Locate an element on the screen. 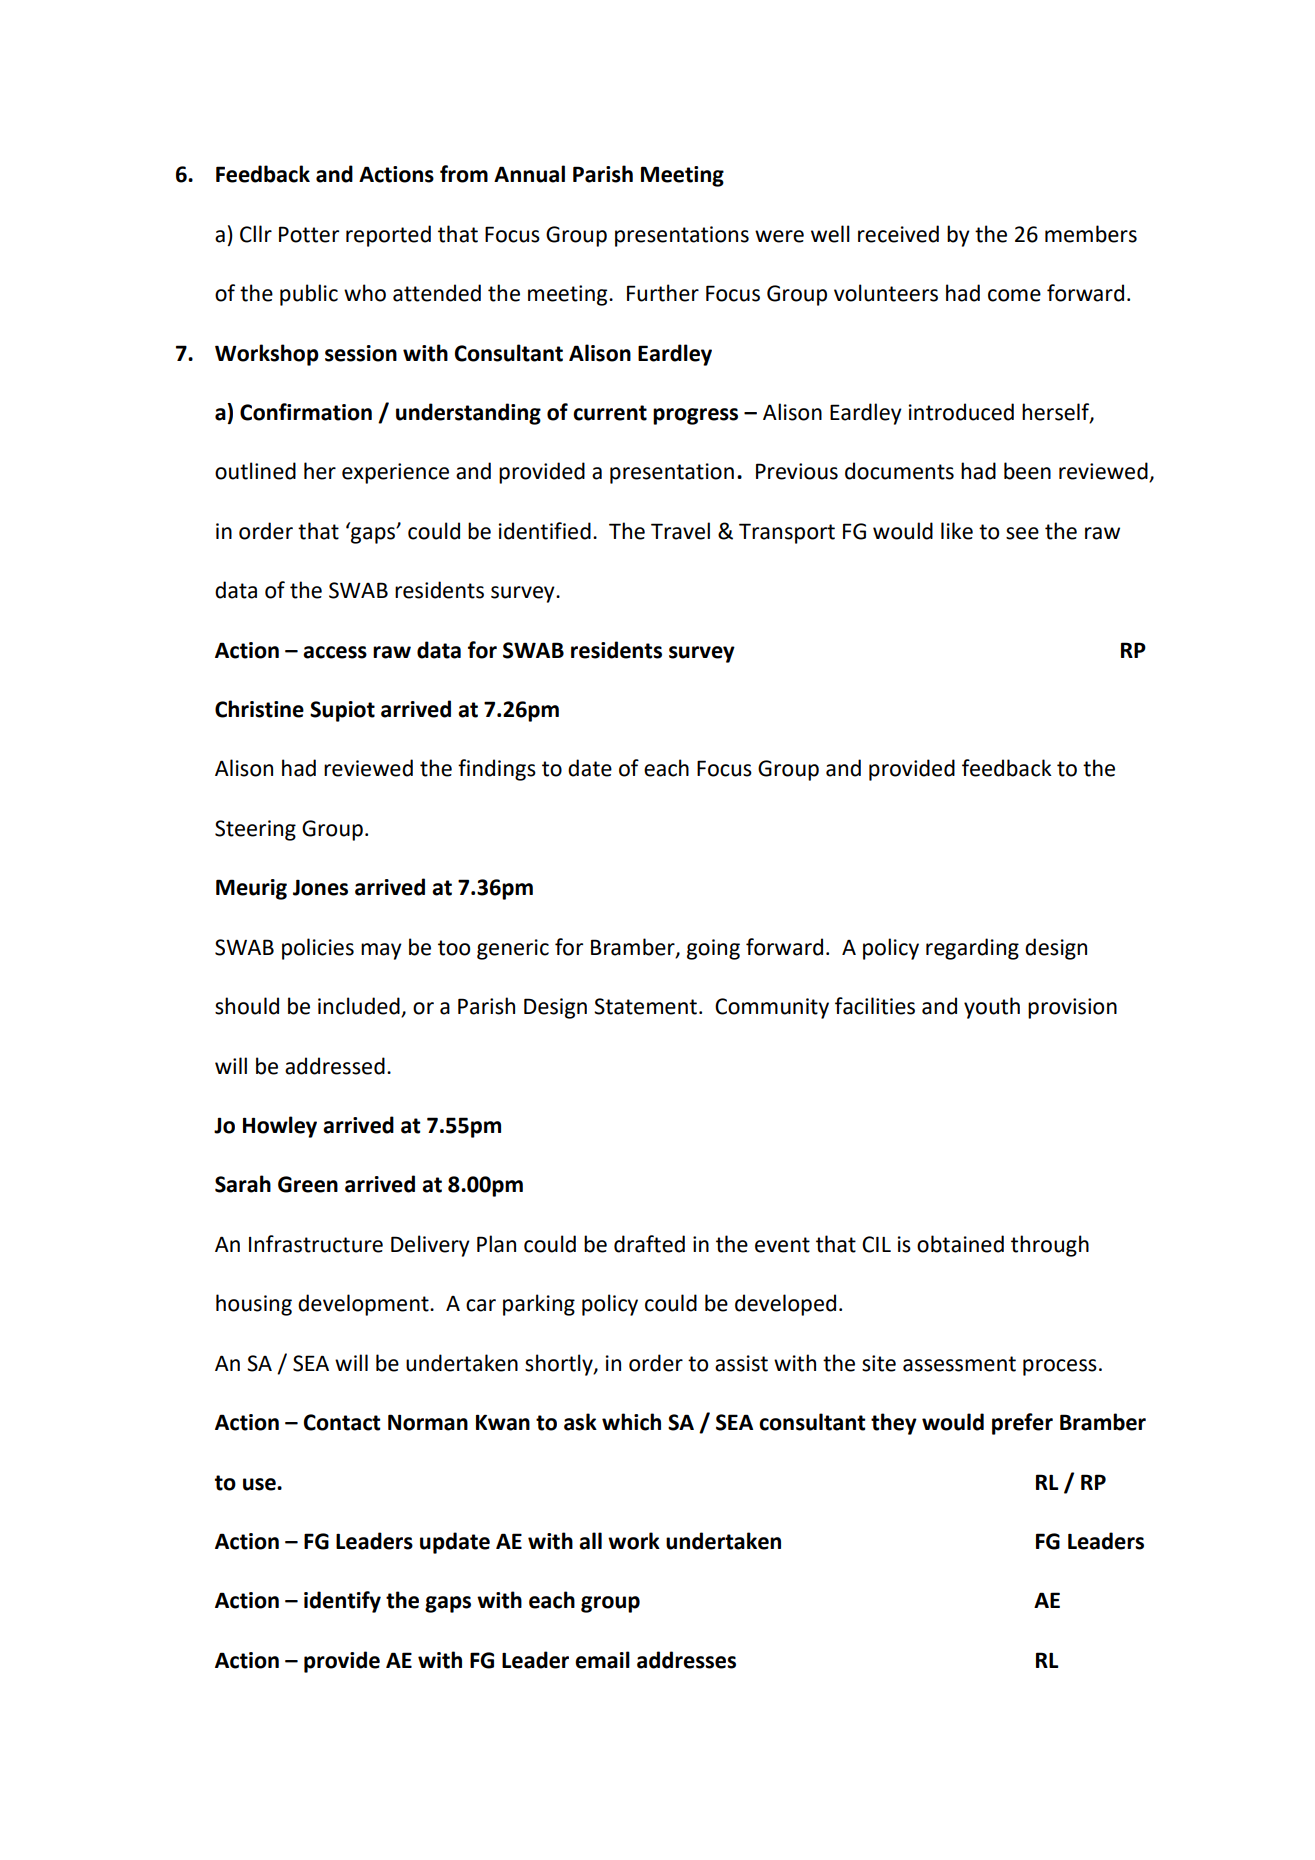  regarding is located at coordinates (972, 949).
